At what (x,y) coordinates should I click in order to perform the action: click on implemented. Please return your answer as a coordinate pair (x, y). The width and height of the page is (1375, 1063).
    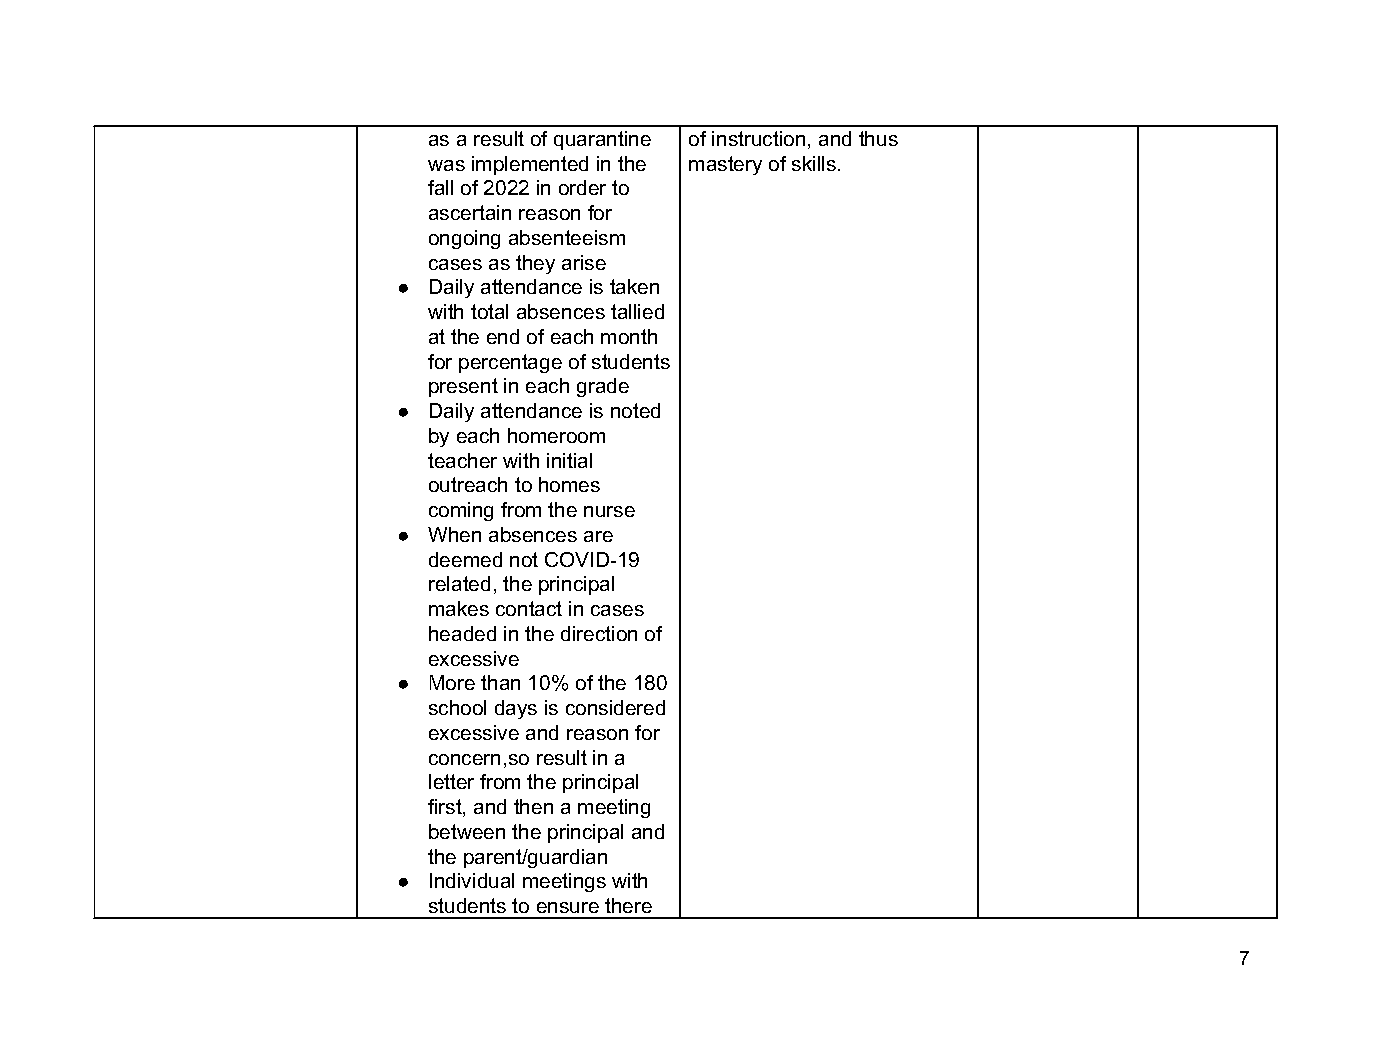
    Looking at the image, I should click on (530, 165).
